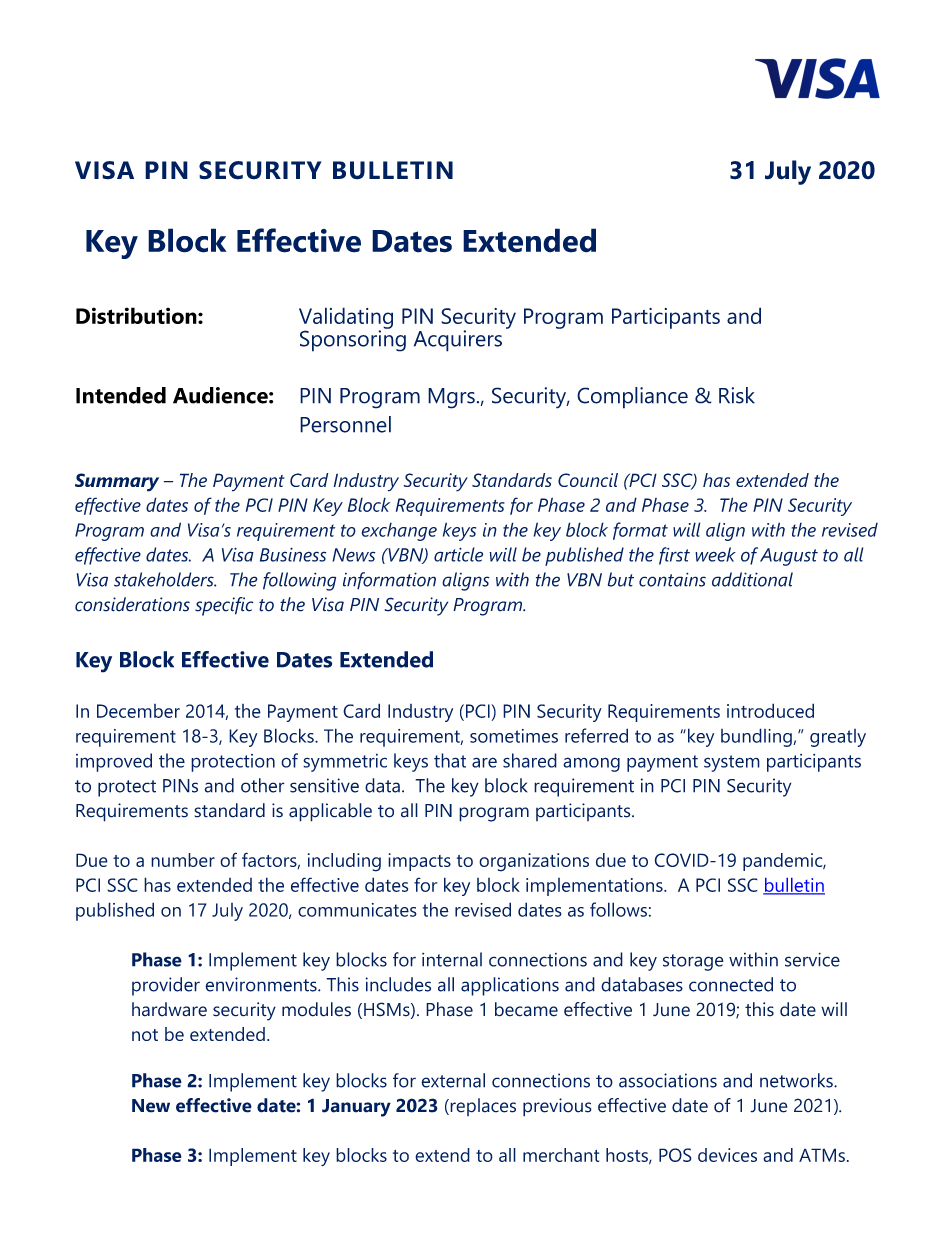 This image has height=1233, width=952. What do you see at coordinates (458, 341) in the image?
I see `Acquirers` at bounding box center [458, 341].
